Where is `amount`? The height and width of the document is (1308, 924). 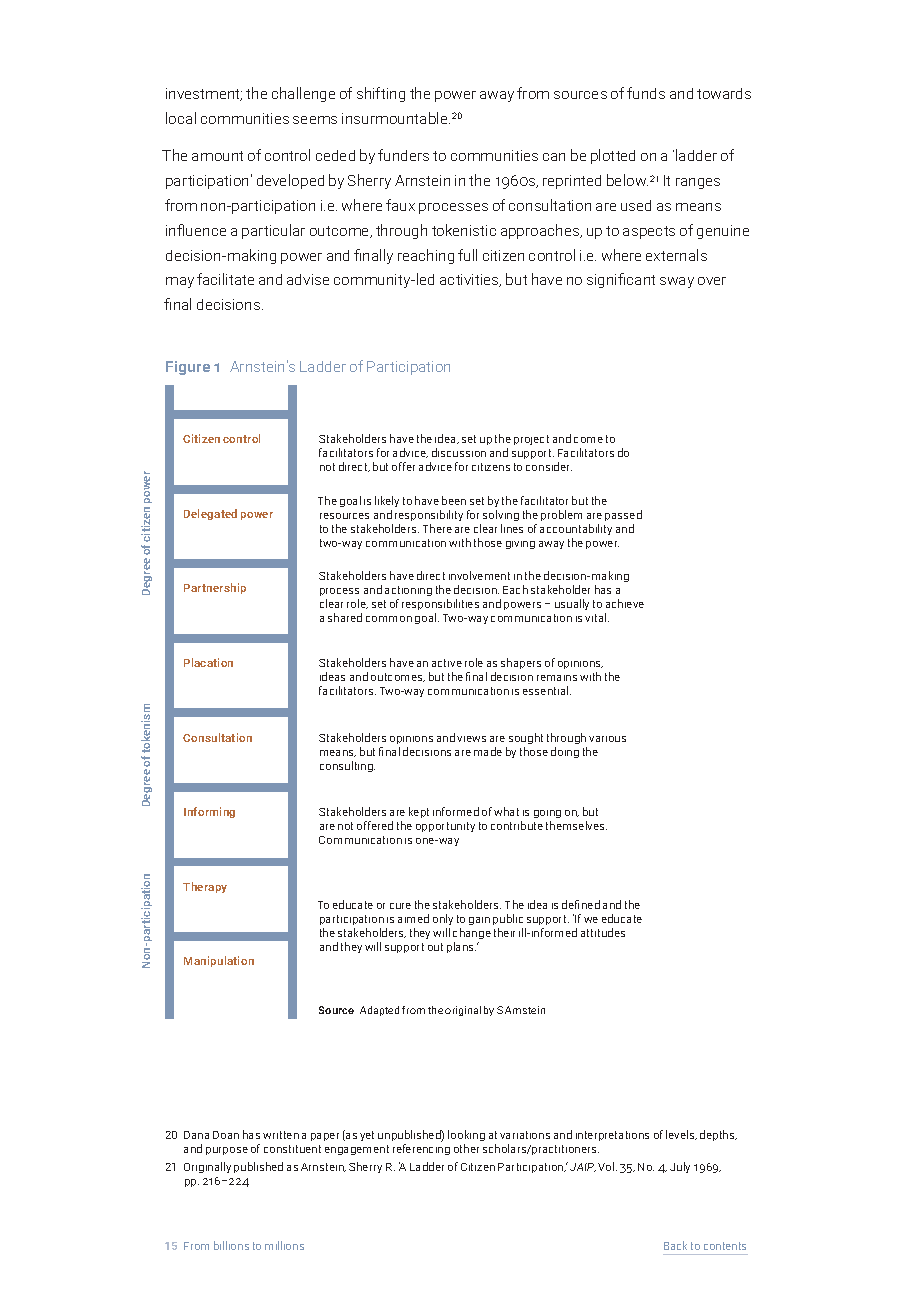
amount is located at coordinates (217, 156).
